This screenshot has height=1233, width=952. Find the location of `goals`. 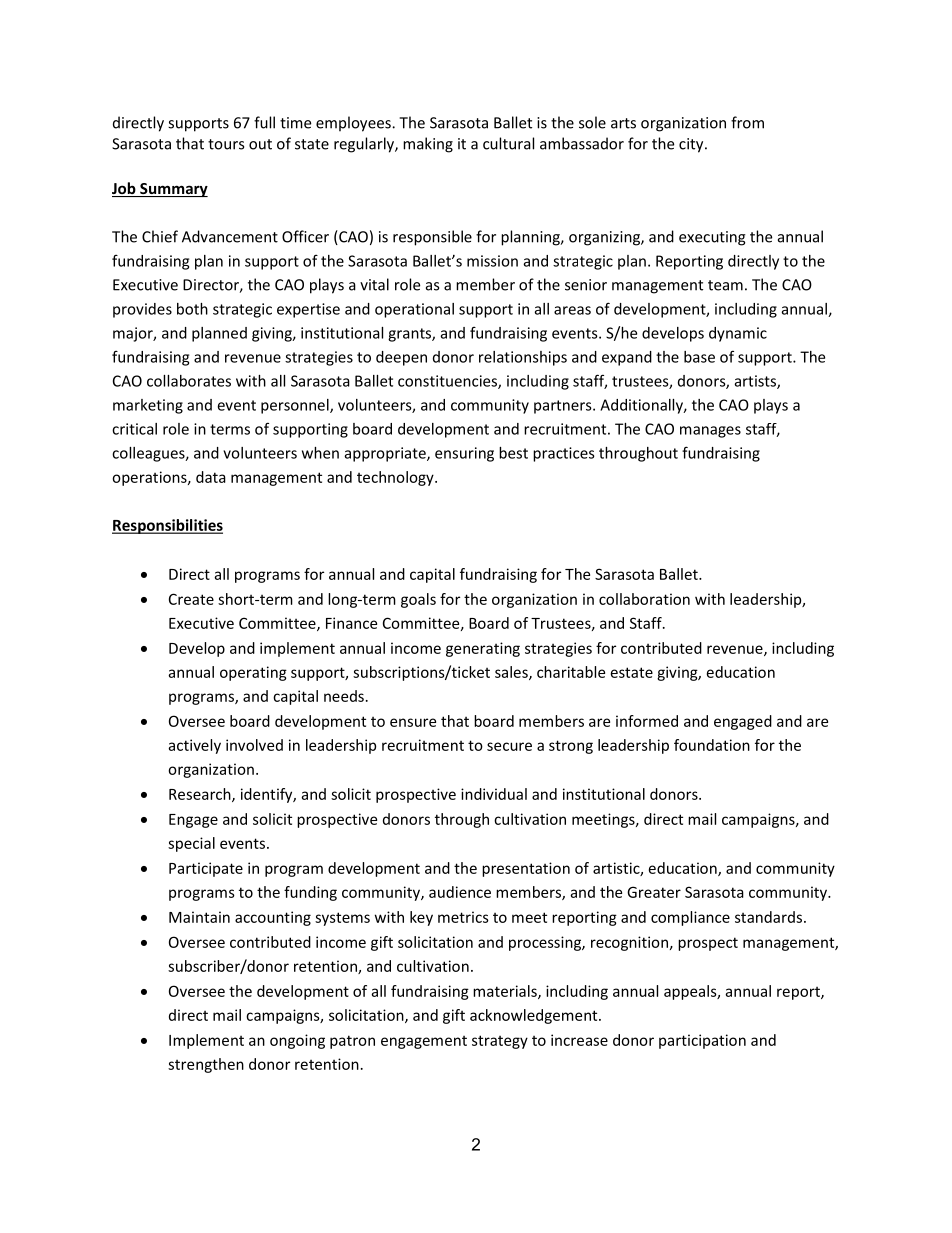

goals is located at coordinates (418, 600).
